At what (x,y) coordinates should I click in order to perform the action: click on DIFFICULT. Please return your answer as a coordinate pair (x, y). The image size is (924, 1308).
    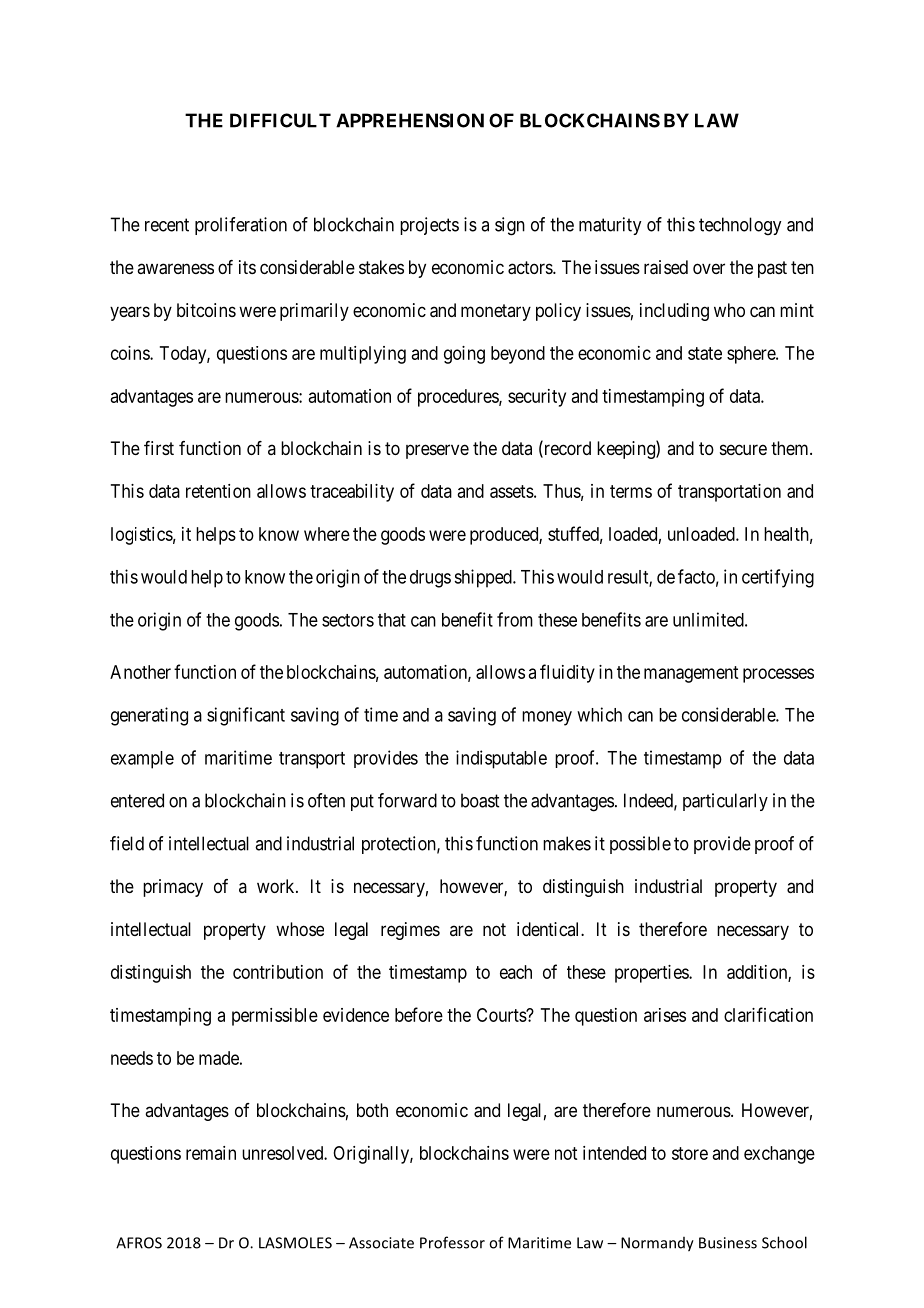
    Looking at the image, I should click on (280, 120).
